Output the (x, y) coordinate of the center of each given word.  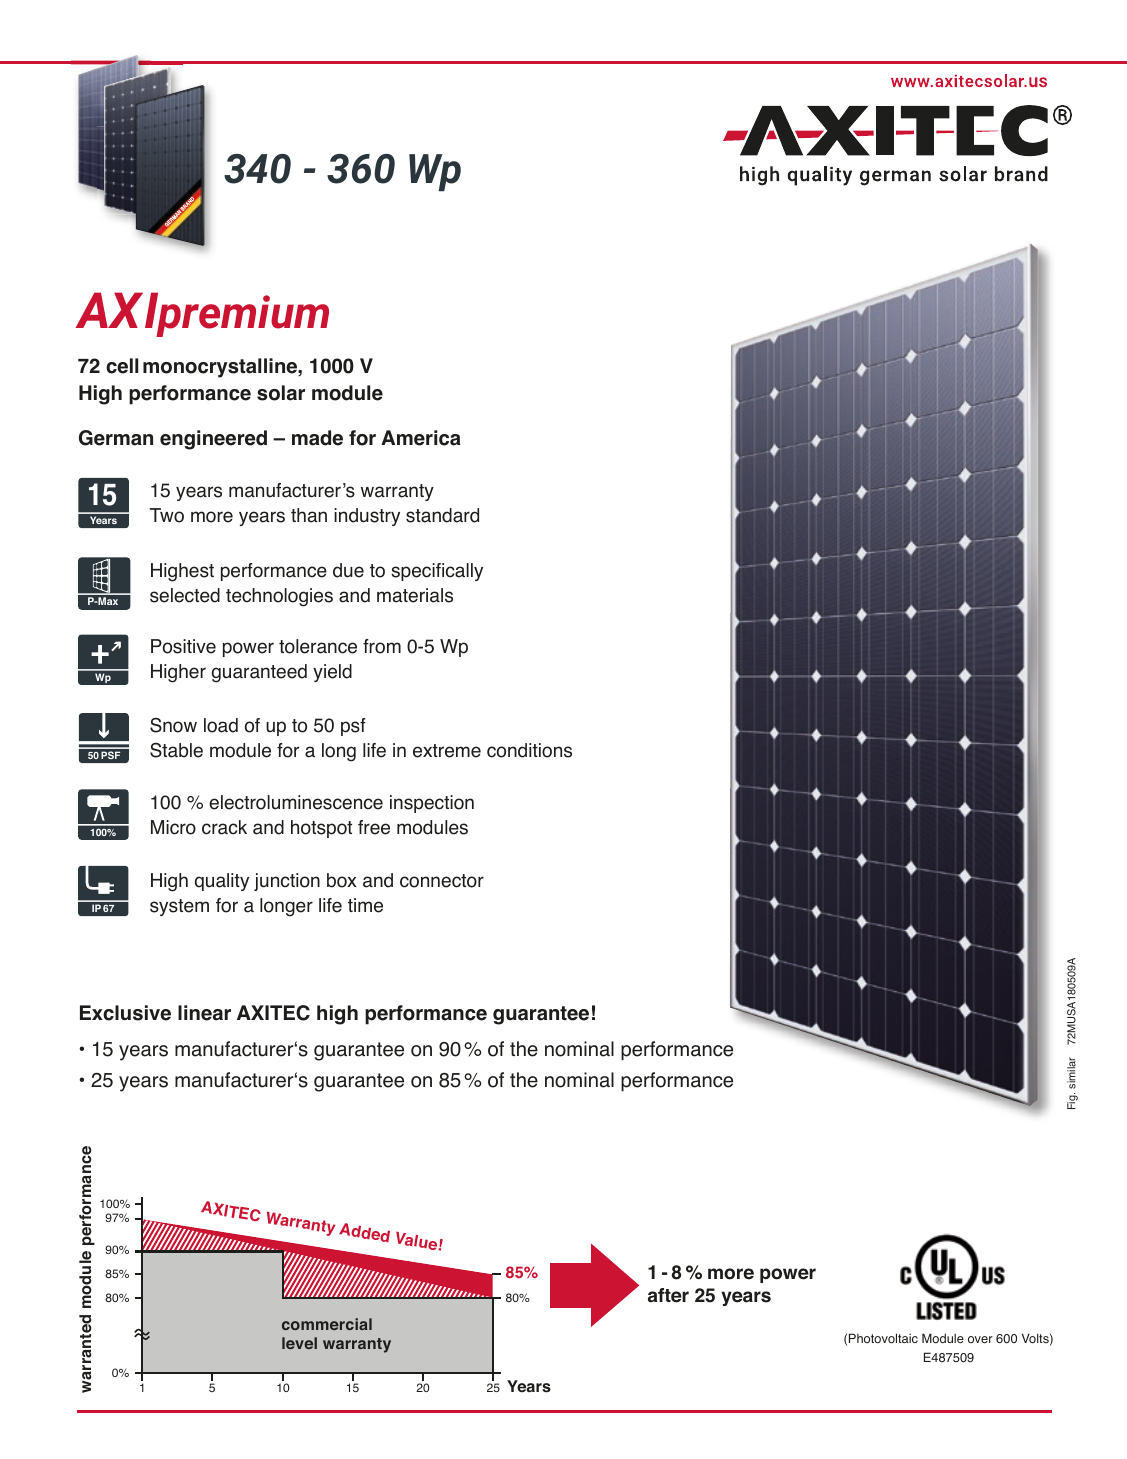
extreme (447, 751)
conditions (529, 750)
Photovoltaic (883, 1338)
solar (281, 393)
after (668, 1295)
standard (442, 515)
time (365, 905)
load (221, 725)
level (299, 1343)
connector (442, 881)
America (421, 438)
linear (204, 1013)
